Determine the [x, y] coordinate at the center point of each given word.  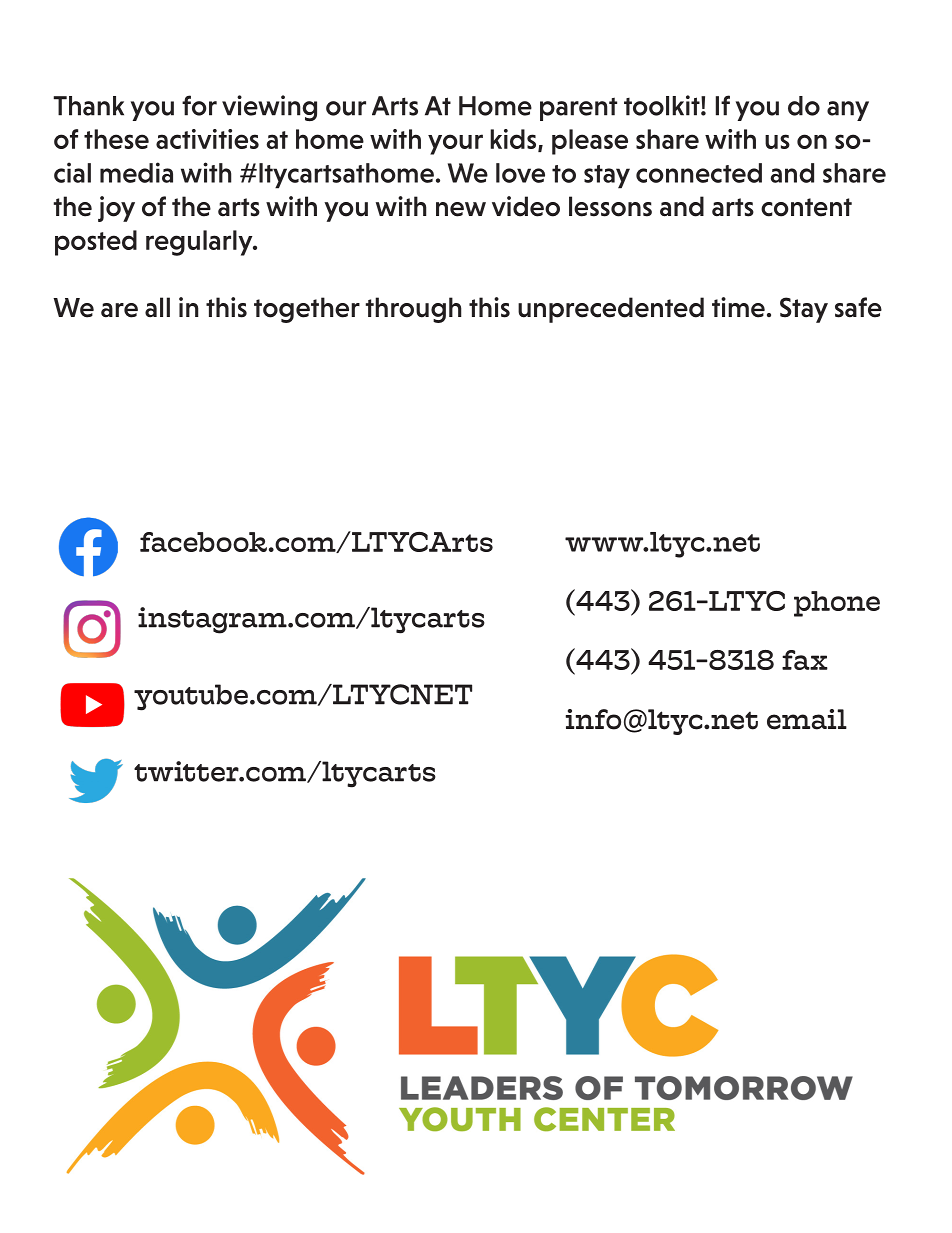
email [807, 719]
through [413, 310]
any [848, 111]
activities [207, 139]
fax [805, 660]
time [738, 307]
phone [837, 604]
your [455, 144]
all [157, 307]
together [307, 310]
